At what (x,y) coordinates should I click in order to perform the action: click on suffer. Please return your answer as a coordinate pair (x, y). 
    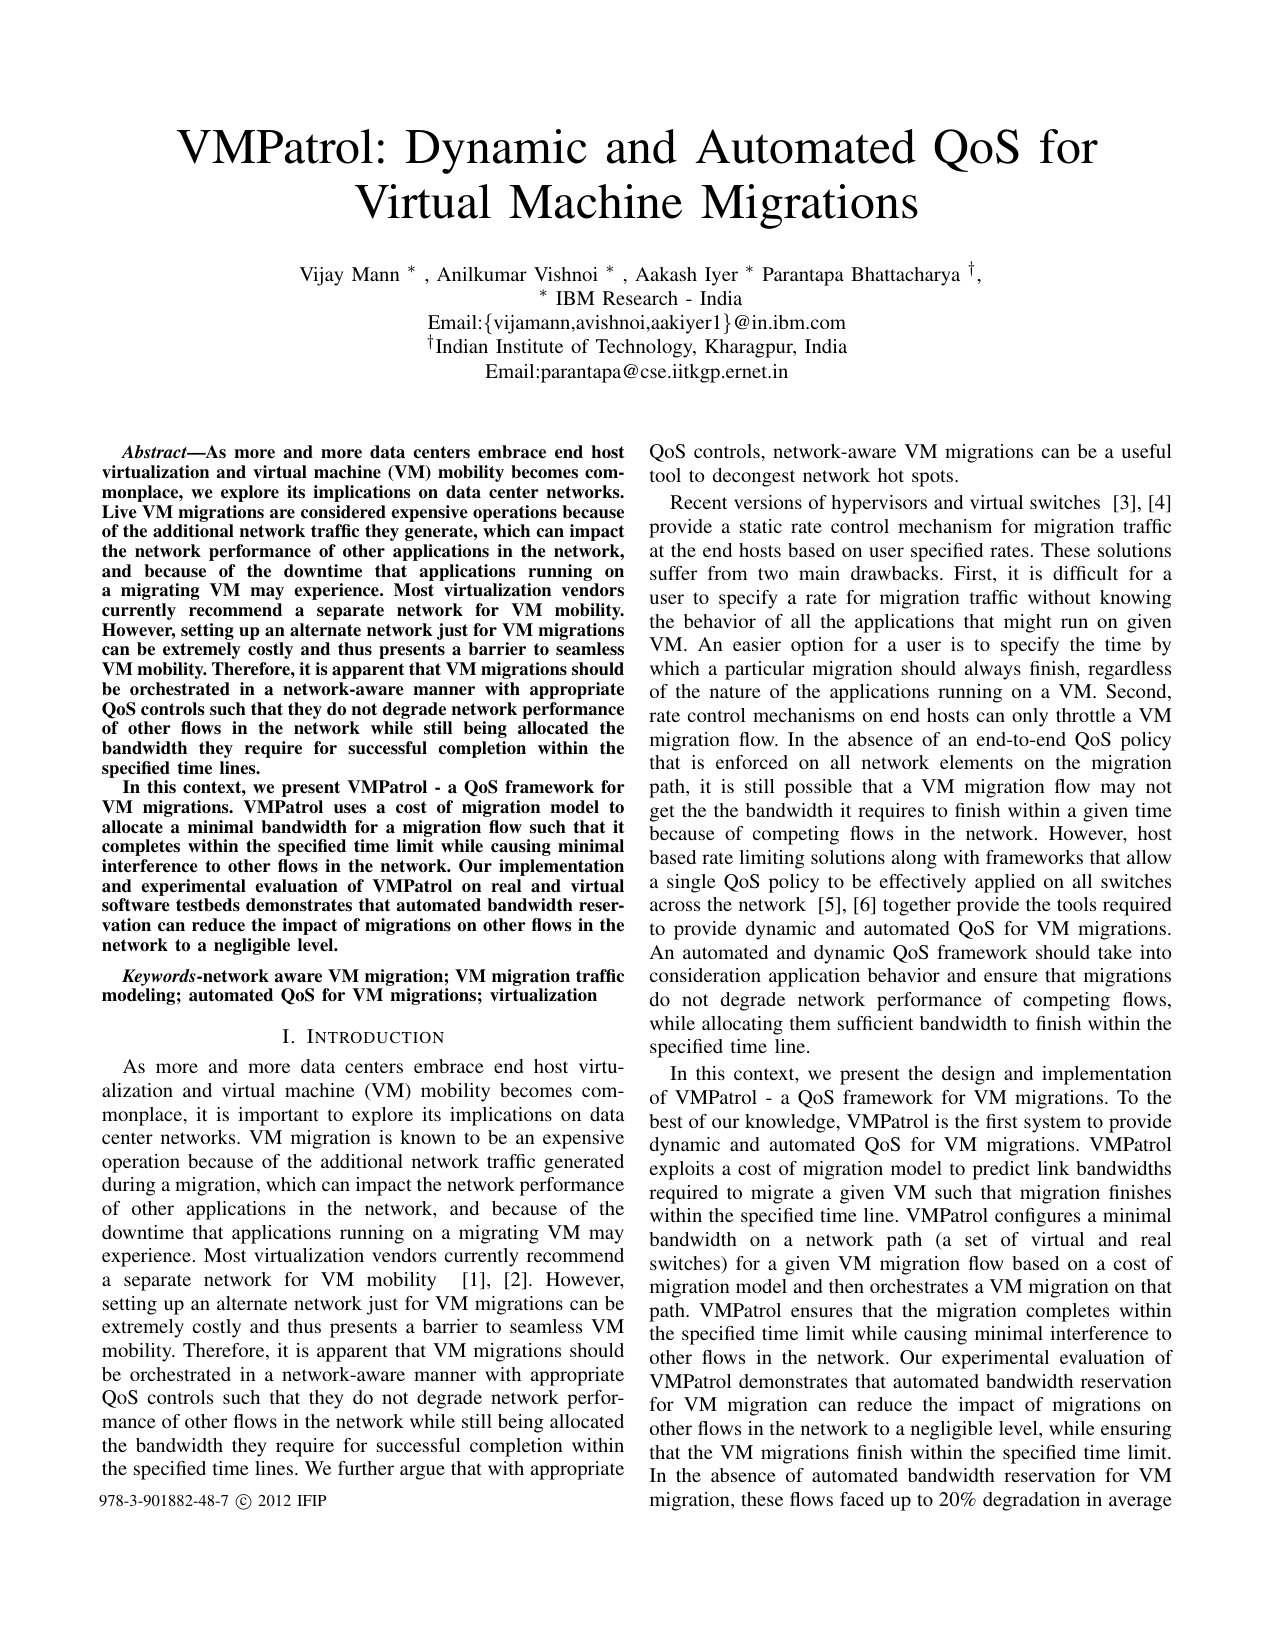
    Looking at the image, I should click on (673, 573).
